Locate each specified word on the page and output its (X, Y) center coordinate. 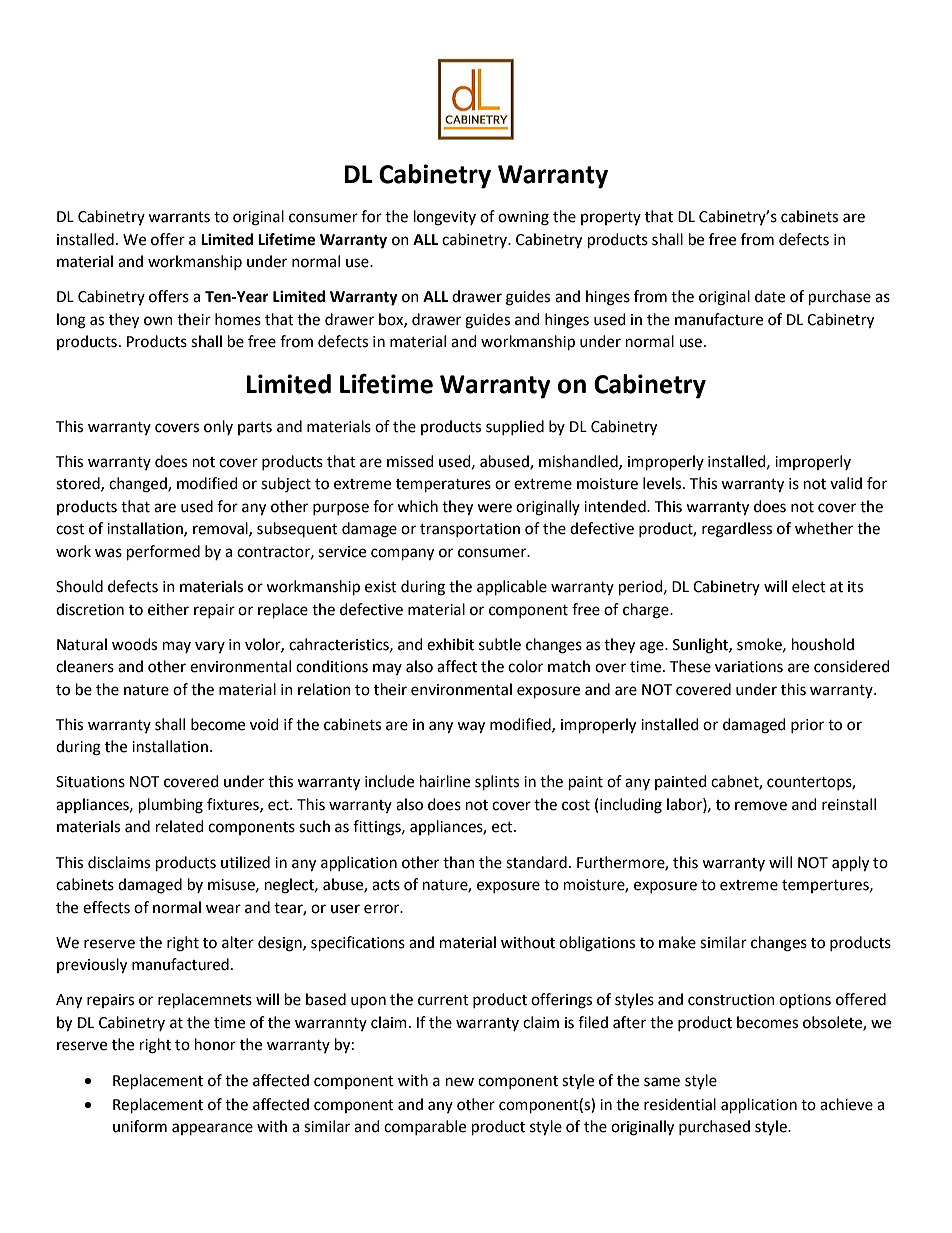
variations (749, 667)
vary (210, 647)
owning (523, 218)
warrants (179, 217)
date (770, 296)
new (460, 1082)
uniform (140, 1126)
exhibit (450, 644)
